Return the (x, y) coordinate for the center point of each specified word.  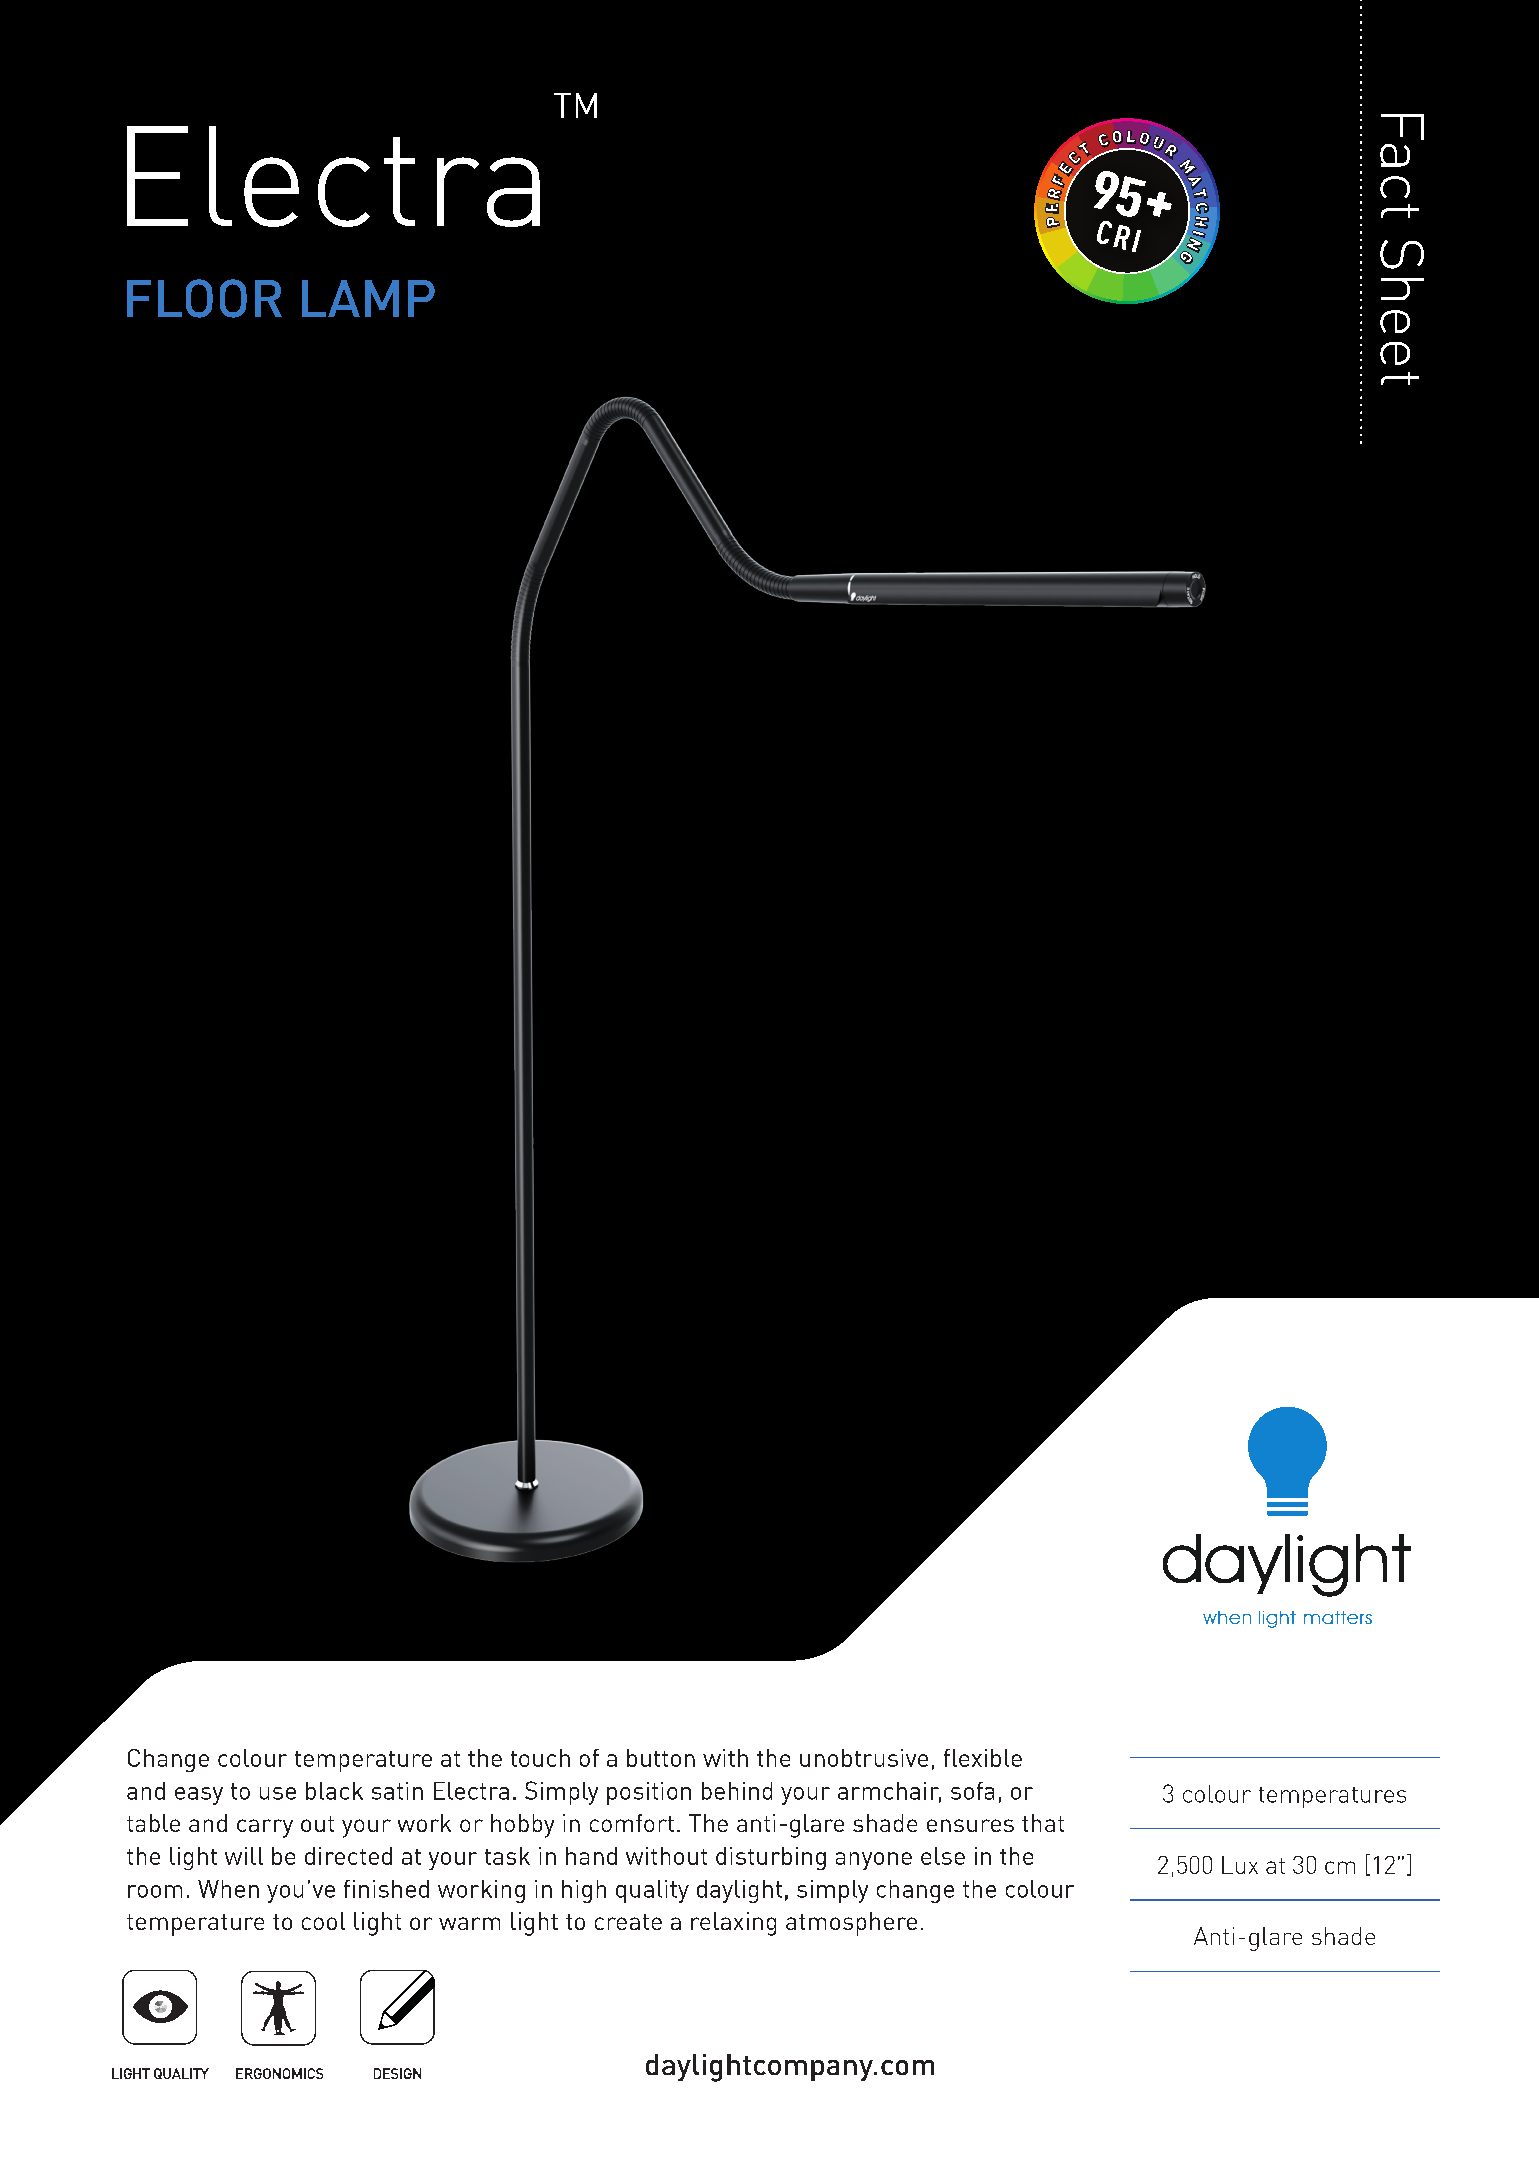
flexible (983, 1758)
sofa (972, 1791)
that (1043, 1823)
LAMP (368, 298)
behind (737, 1791)
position (649, 1793)
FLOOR (204, 298)
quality (652, 1891)
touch (540, 1758)
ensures (970, 1825)
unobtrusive (864, 1758)
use (278, 1793)
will (244, 1856)
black (334, 1791)
